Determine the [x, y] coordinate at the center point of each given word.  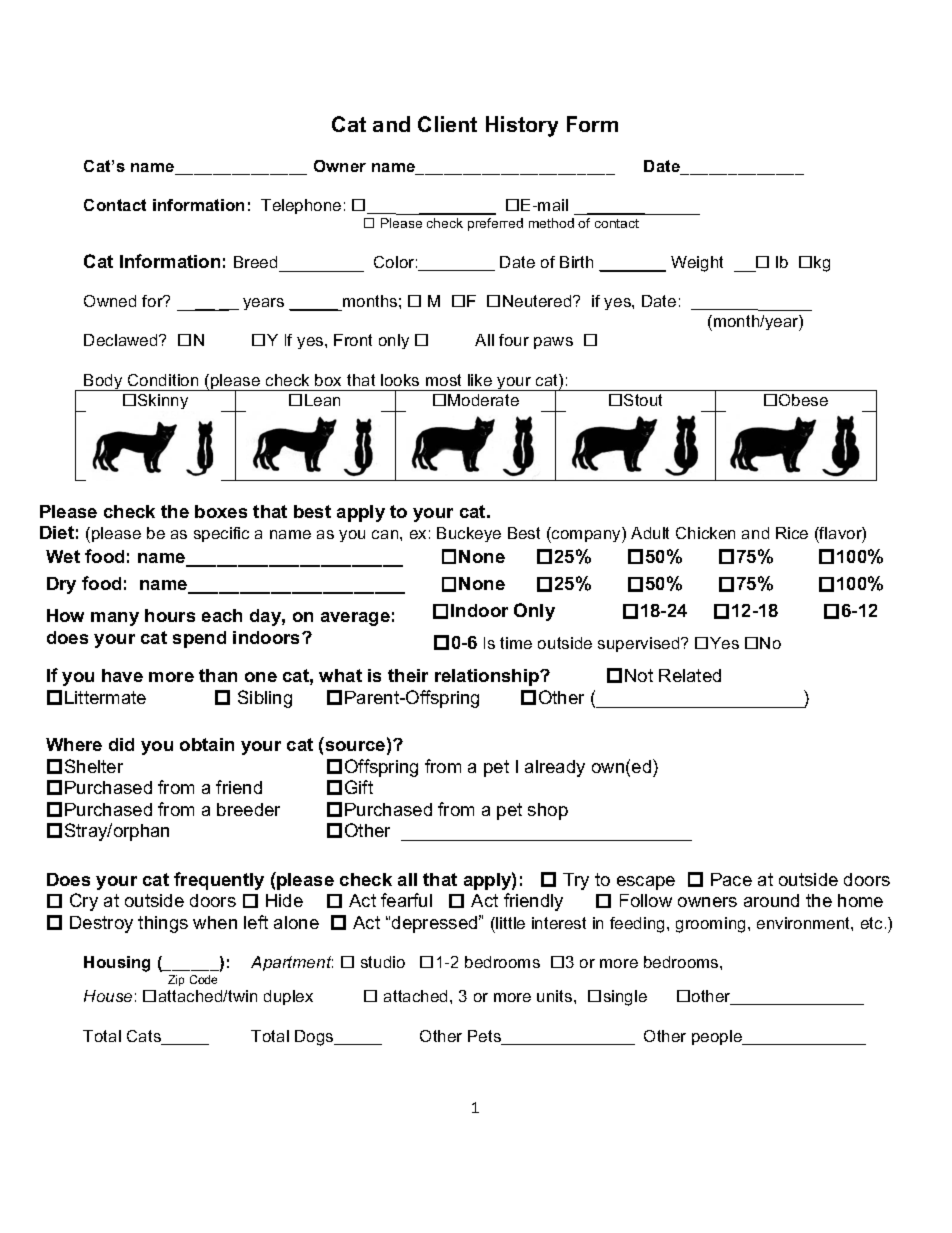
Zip [176, 980]
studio [383, 962]
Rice [792, 533]
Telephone [301, 206]
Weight [697, 264]
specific [221, 534]
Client [447, 124]
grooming [710, 925]
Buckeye [469, 534]
